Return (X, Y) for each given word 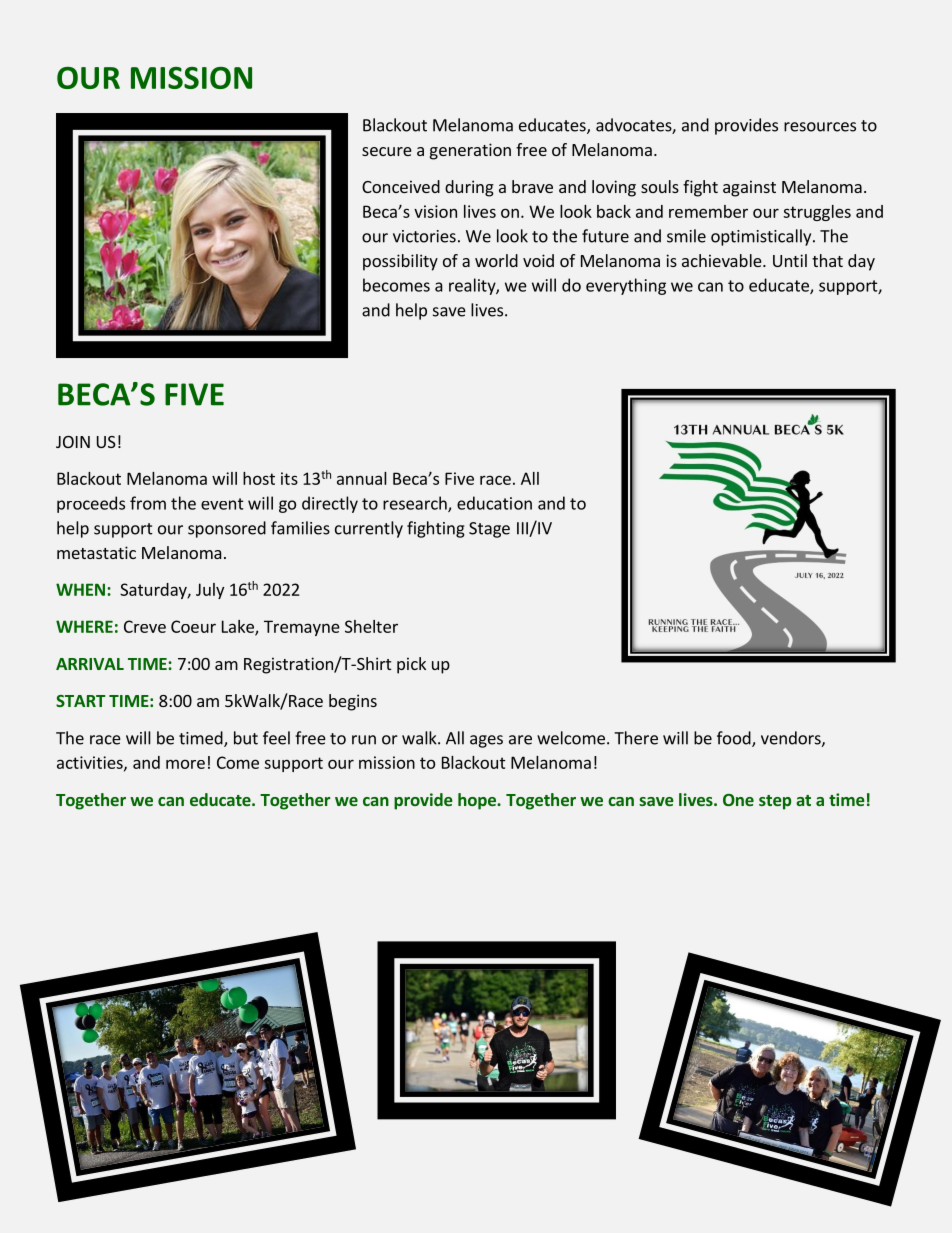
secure (387, 151)
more (185, 764)
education (494, 503)
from (148, 503)
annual (362, 478)
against (749, 188)
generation (470, 151)
